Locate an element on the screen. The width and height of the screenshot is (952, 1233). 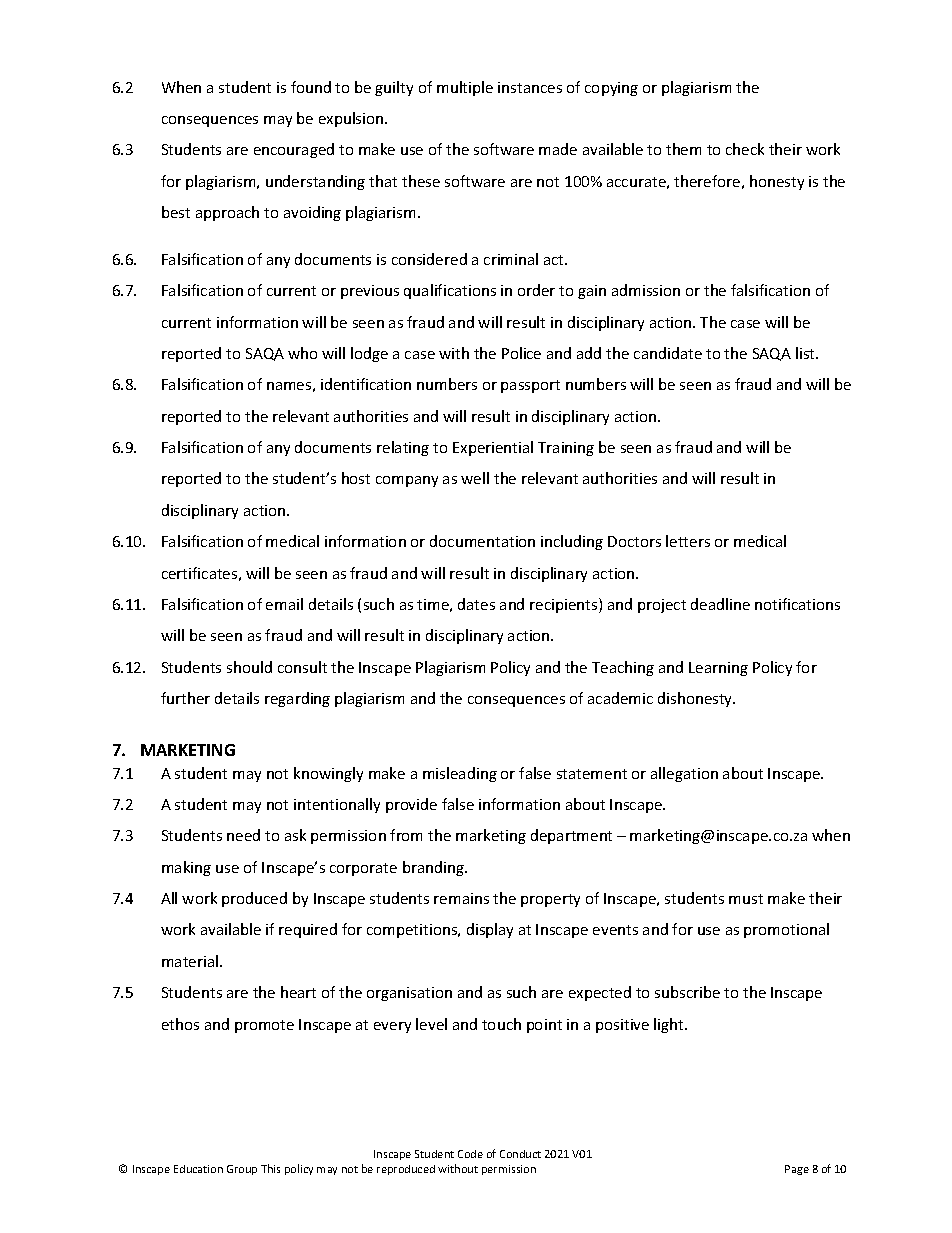
encouraged is located at coordinates (294, 150).
